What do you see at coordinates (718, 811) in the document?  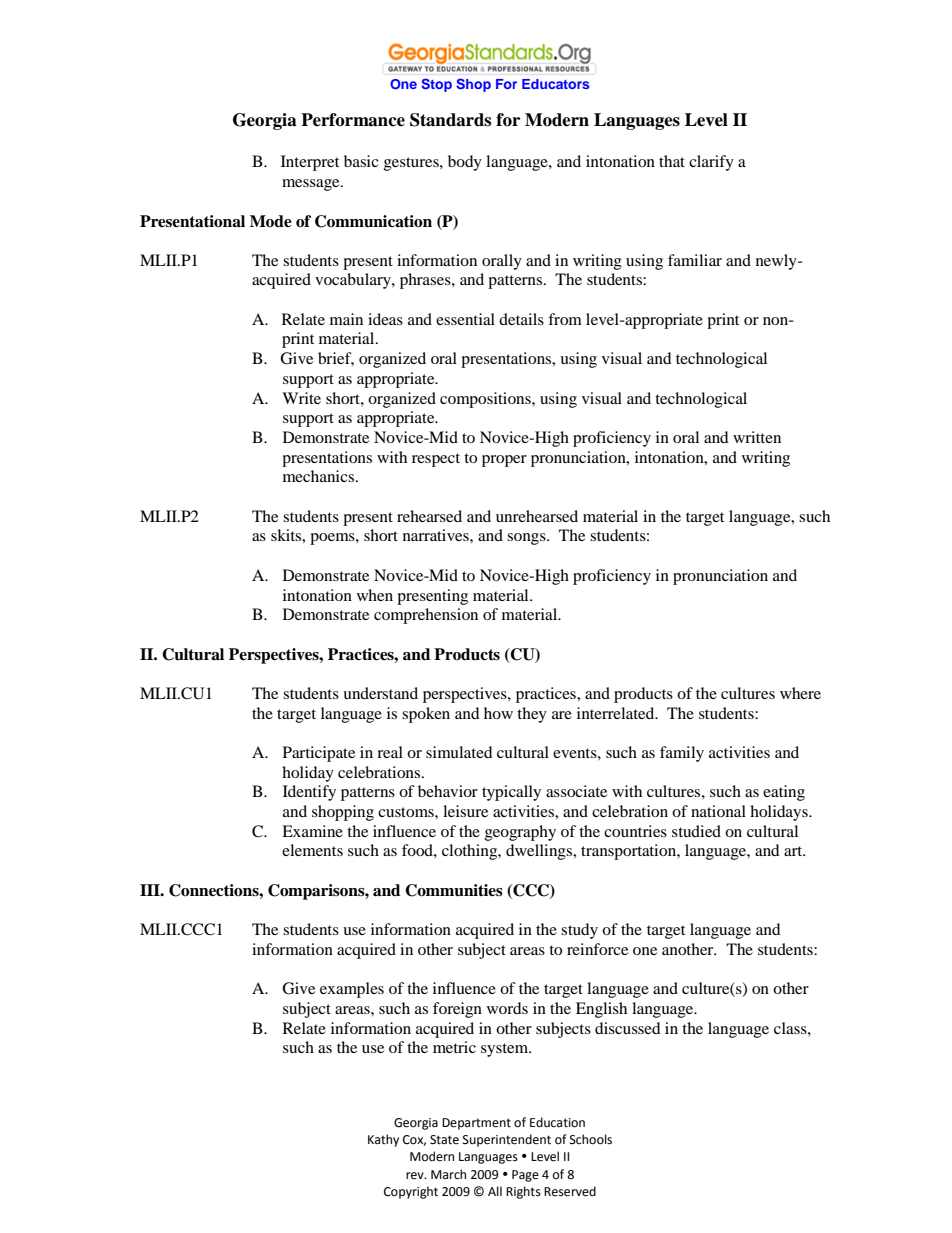 I see `national` at bounding box center [718, 811].
